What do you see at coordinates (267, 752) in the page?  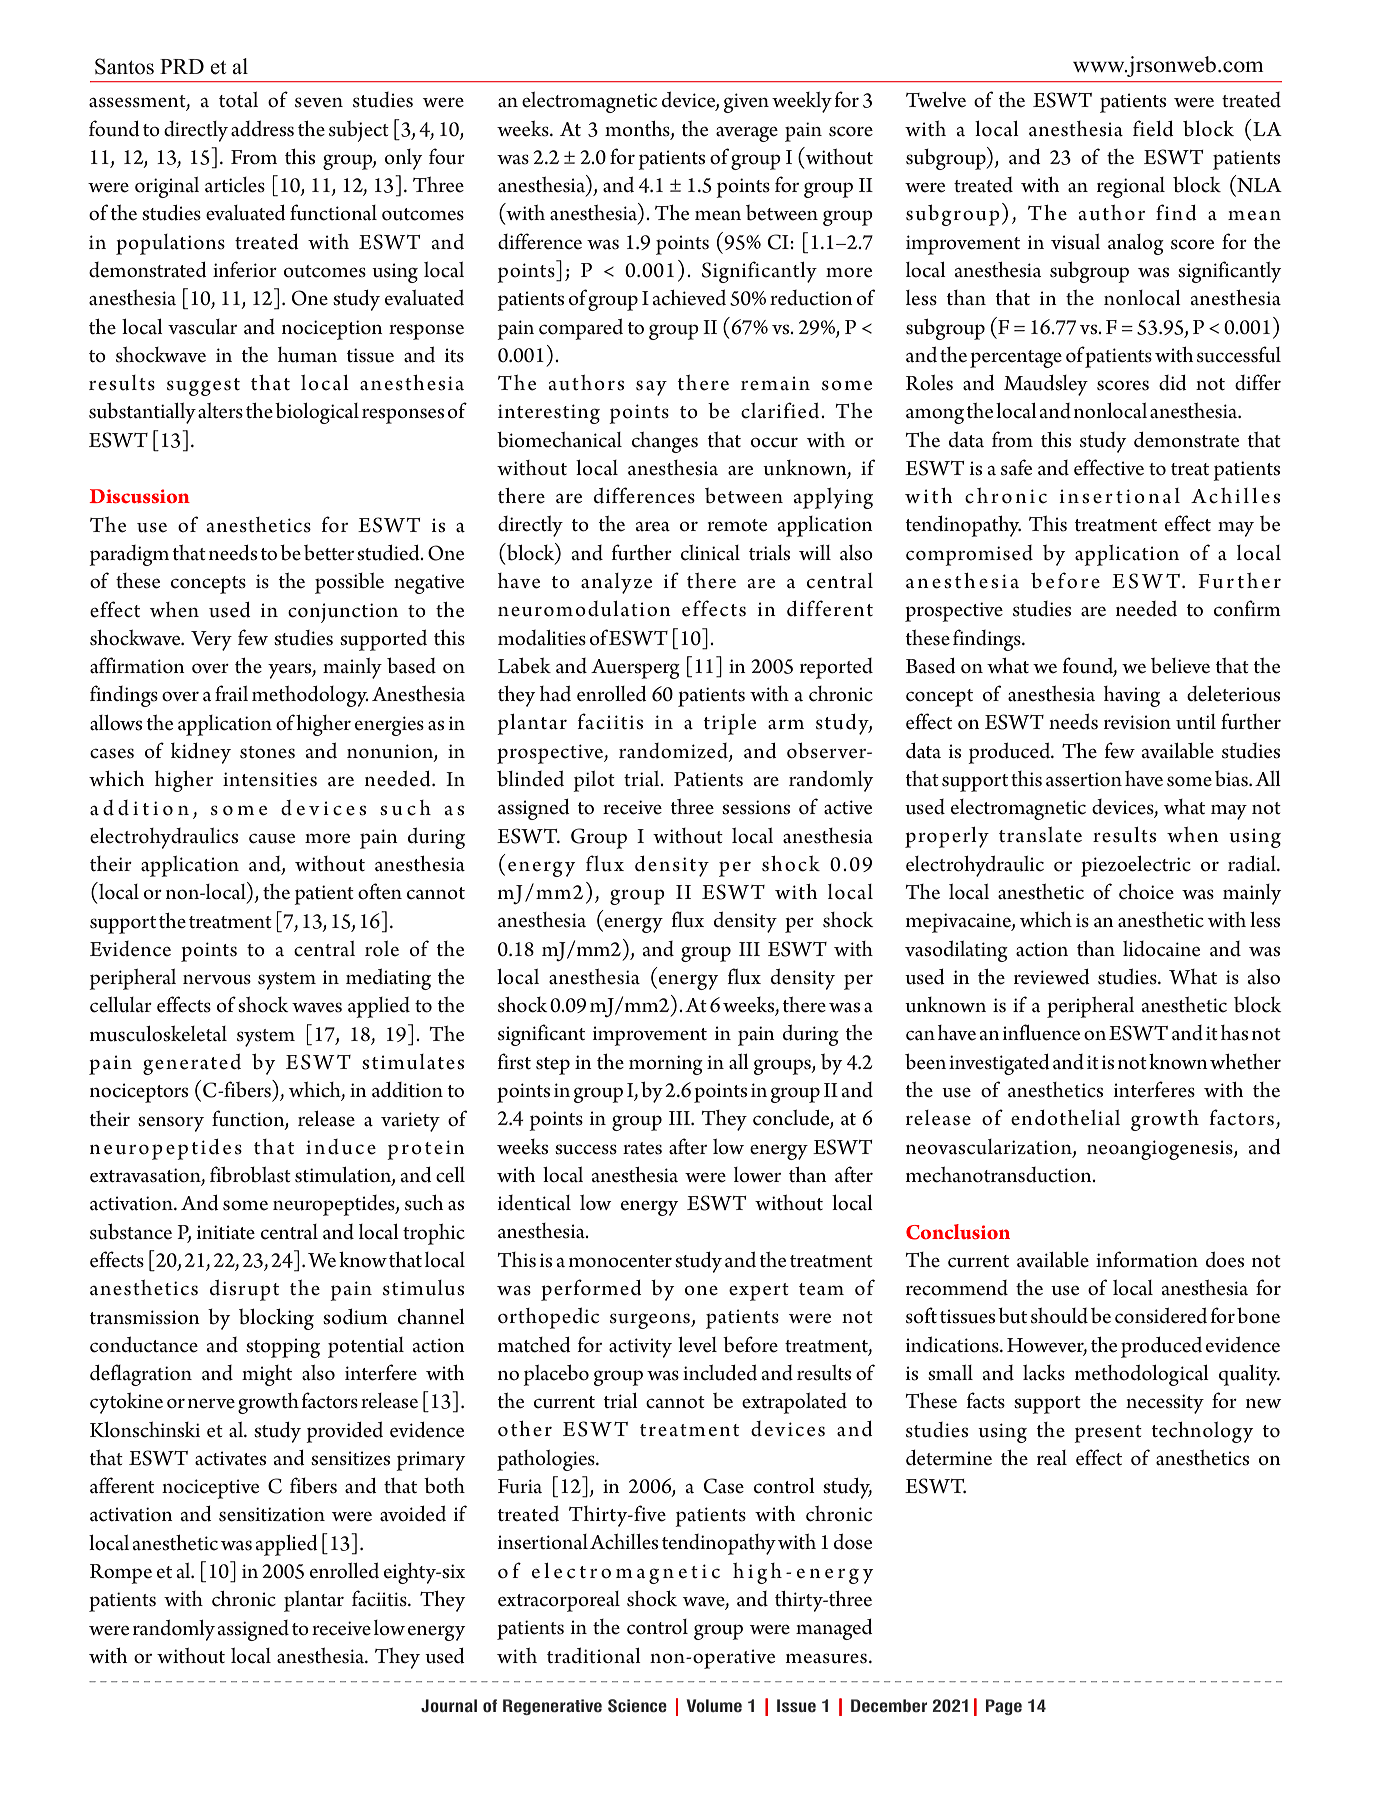 I see `stones` at bounding box center [267, 752].
